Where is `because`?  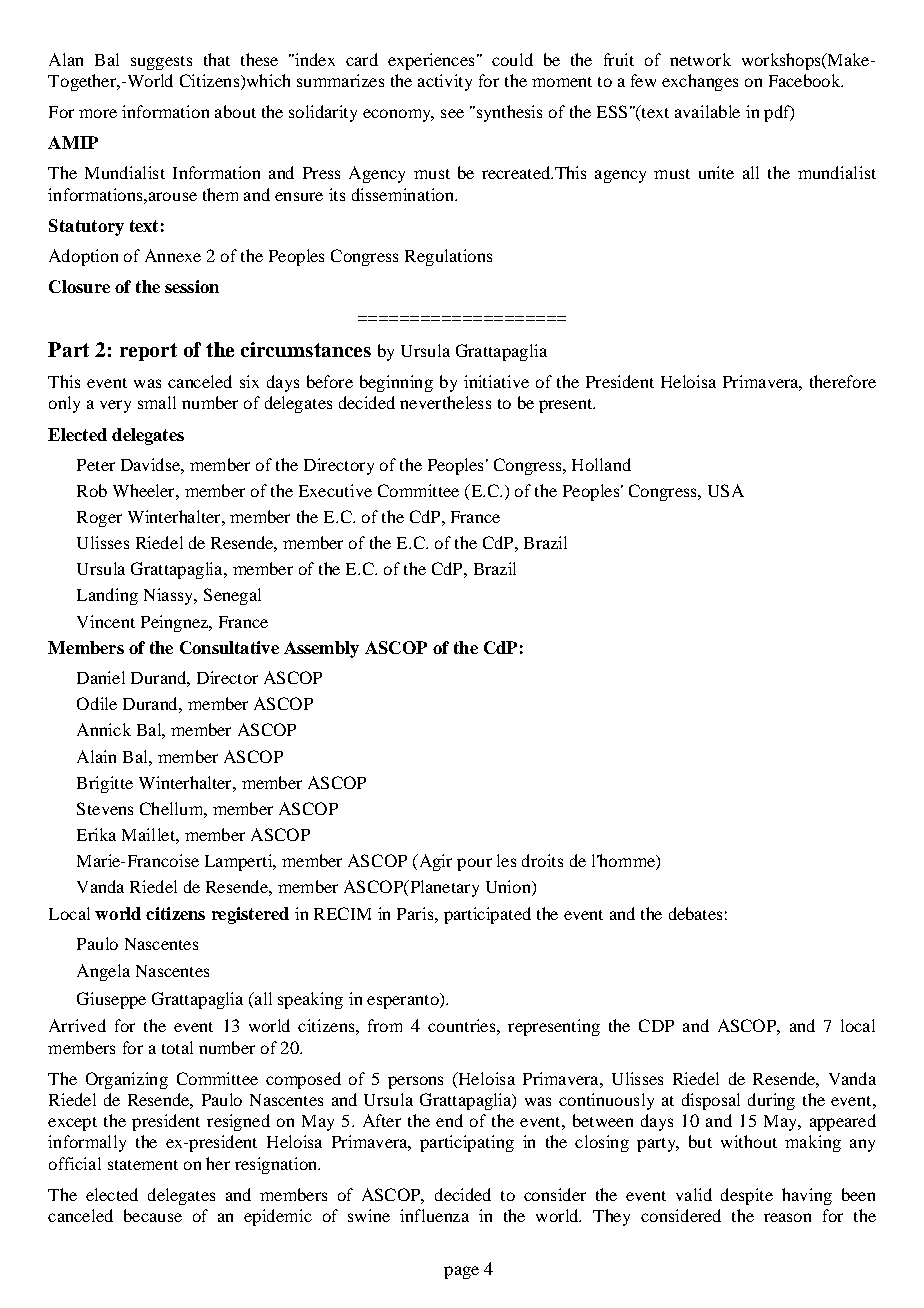
because is located at coordinates (153, 1215).
